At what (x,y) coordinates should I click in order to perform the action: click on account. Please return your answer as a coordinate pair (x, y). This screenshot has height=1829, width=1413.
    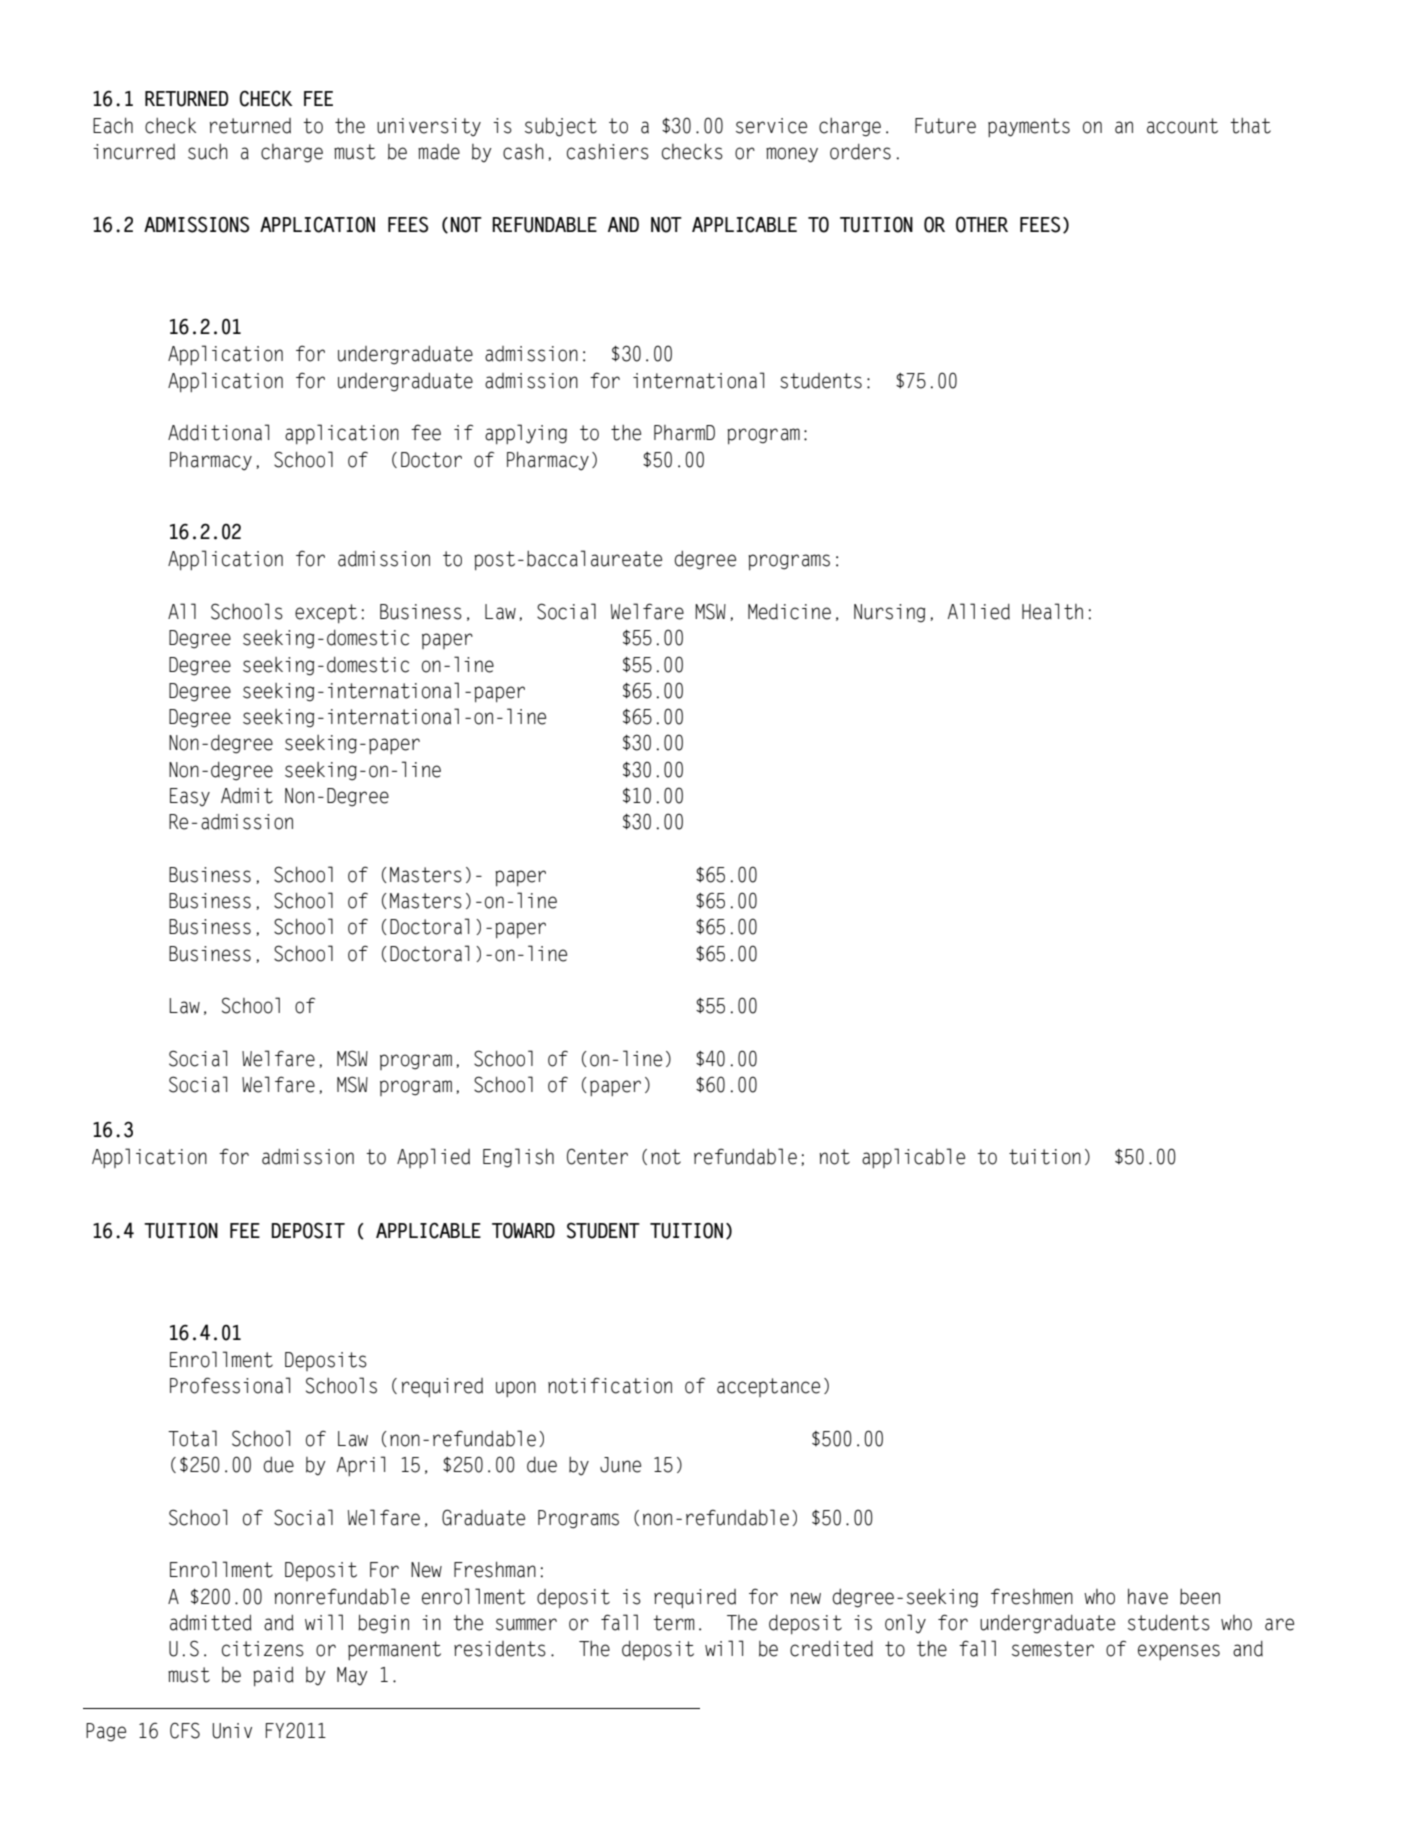
    Looking at the image, I should click on (1182, 126).
